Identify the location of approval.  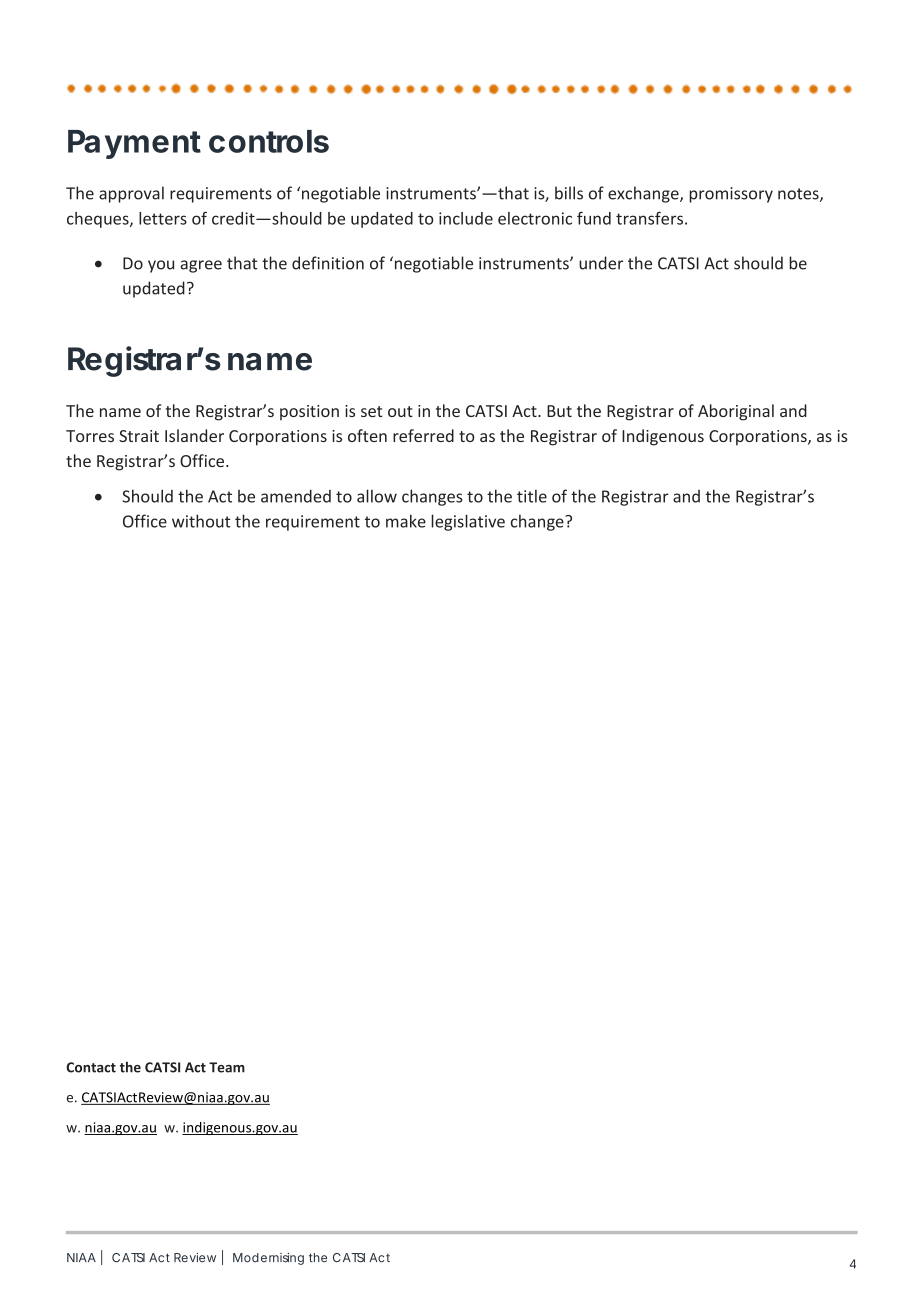
(131, 194).
